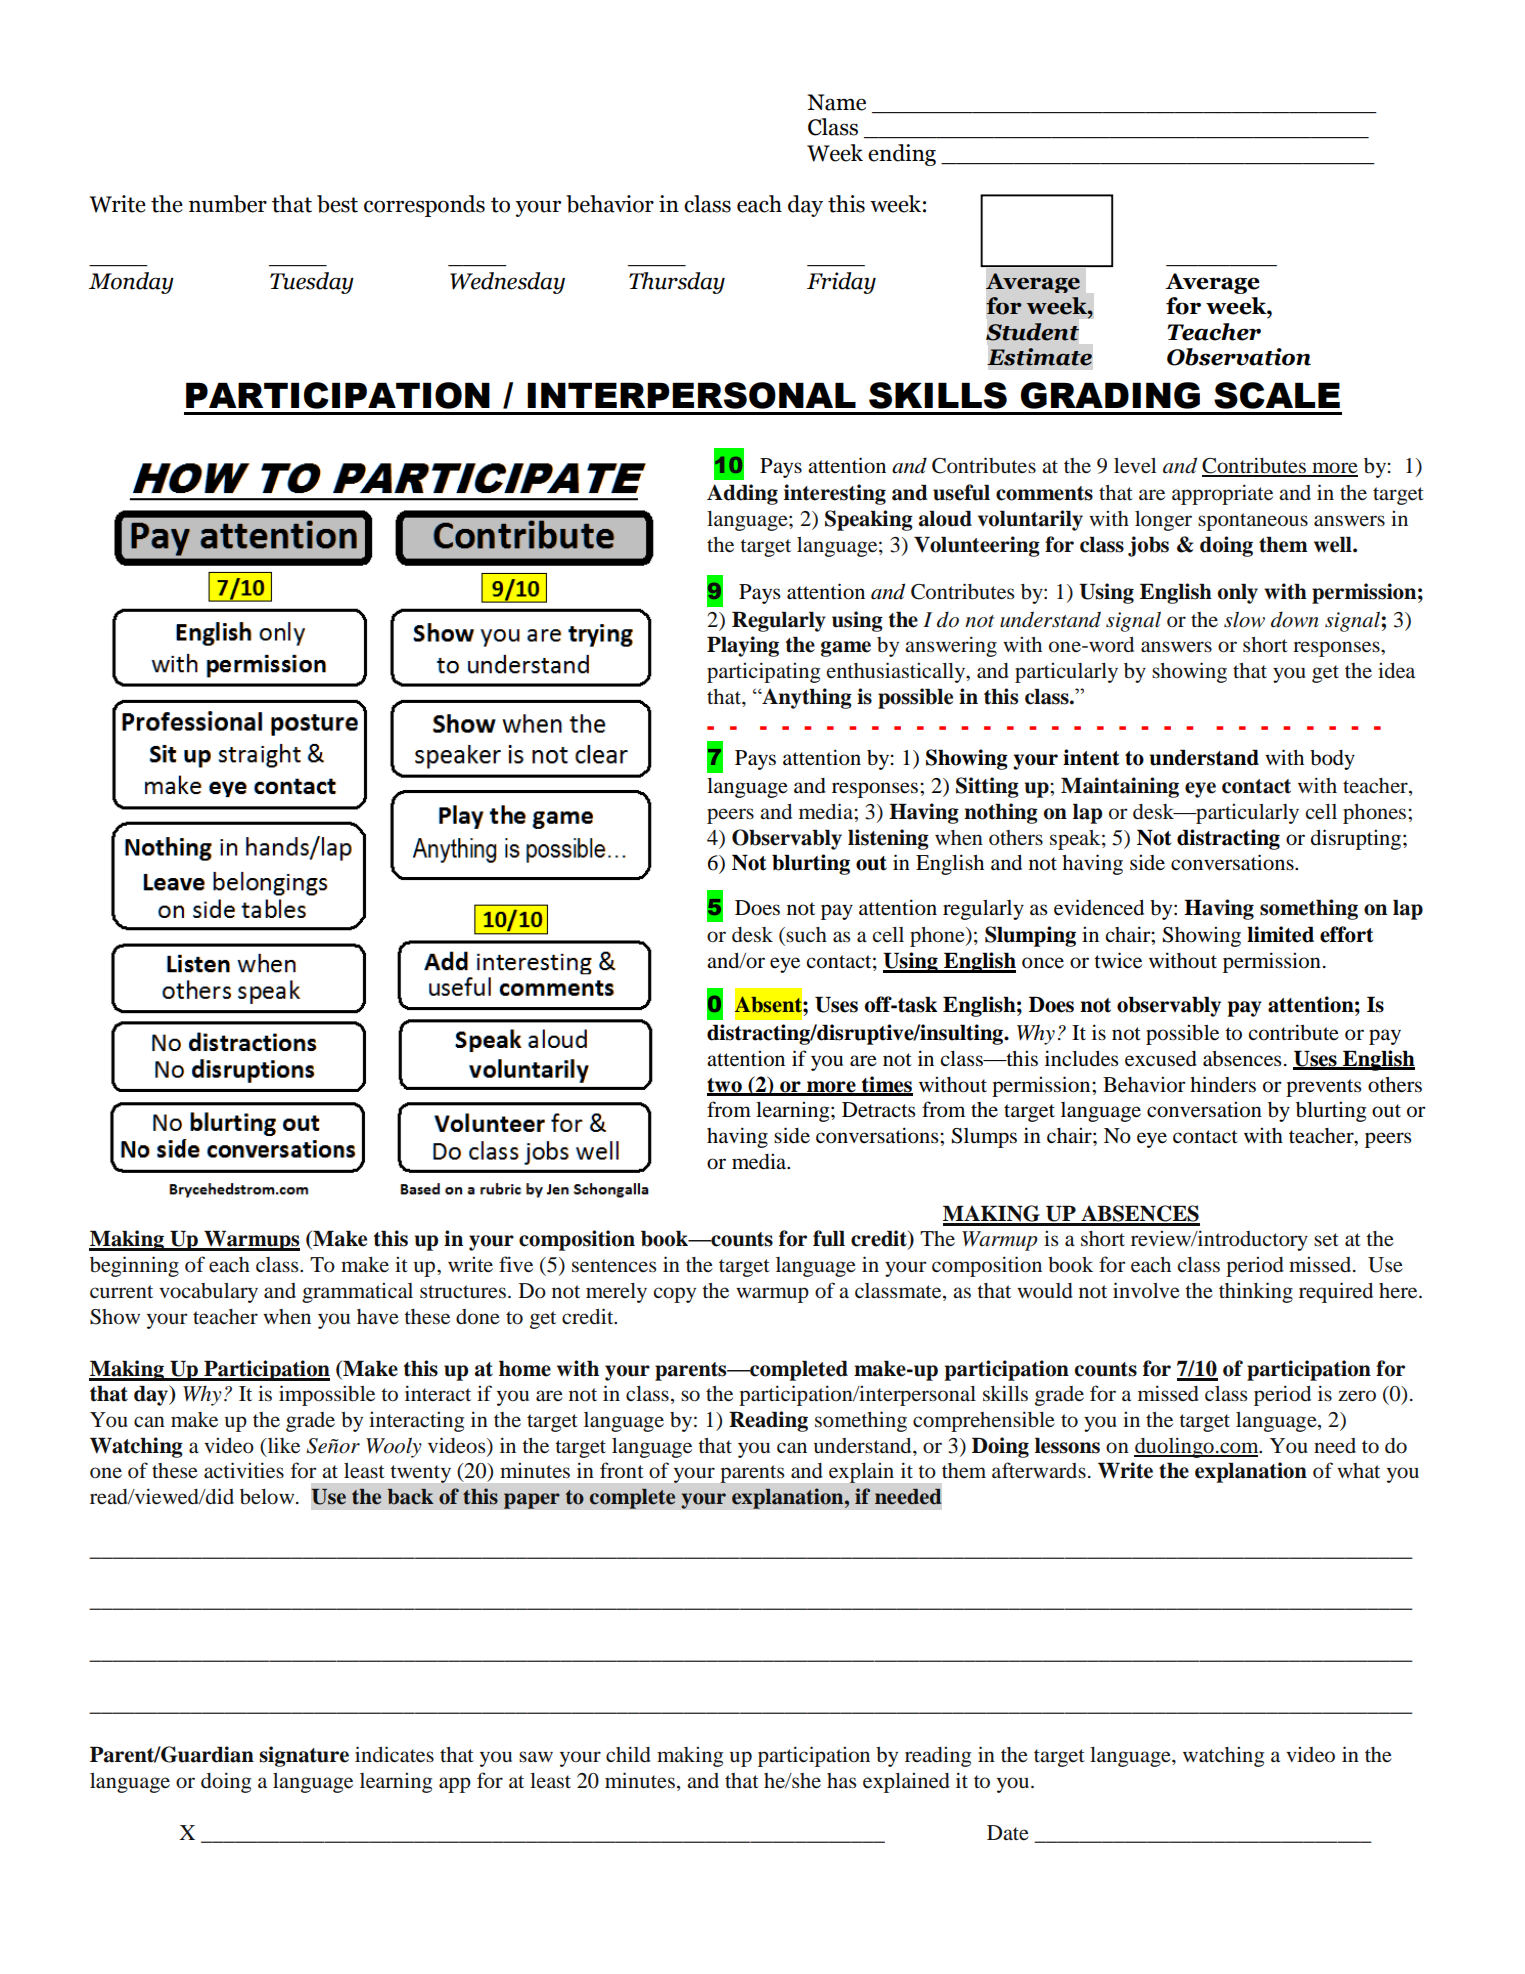 The height and width of the document is (1974, 1525). What do you see at coordinates (282, 1445) in the document?
I see `like` at bounding box center [282, 1445].
